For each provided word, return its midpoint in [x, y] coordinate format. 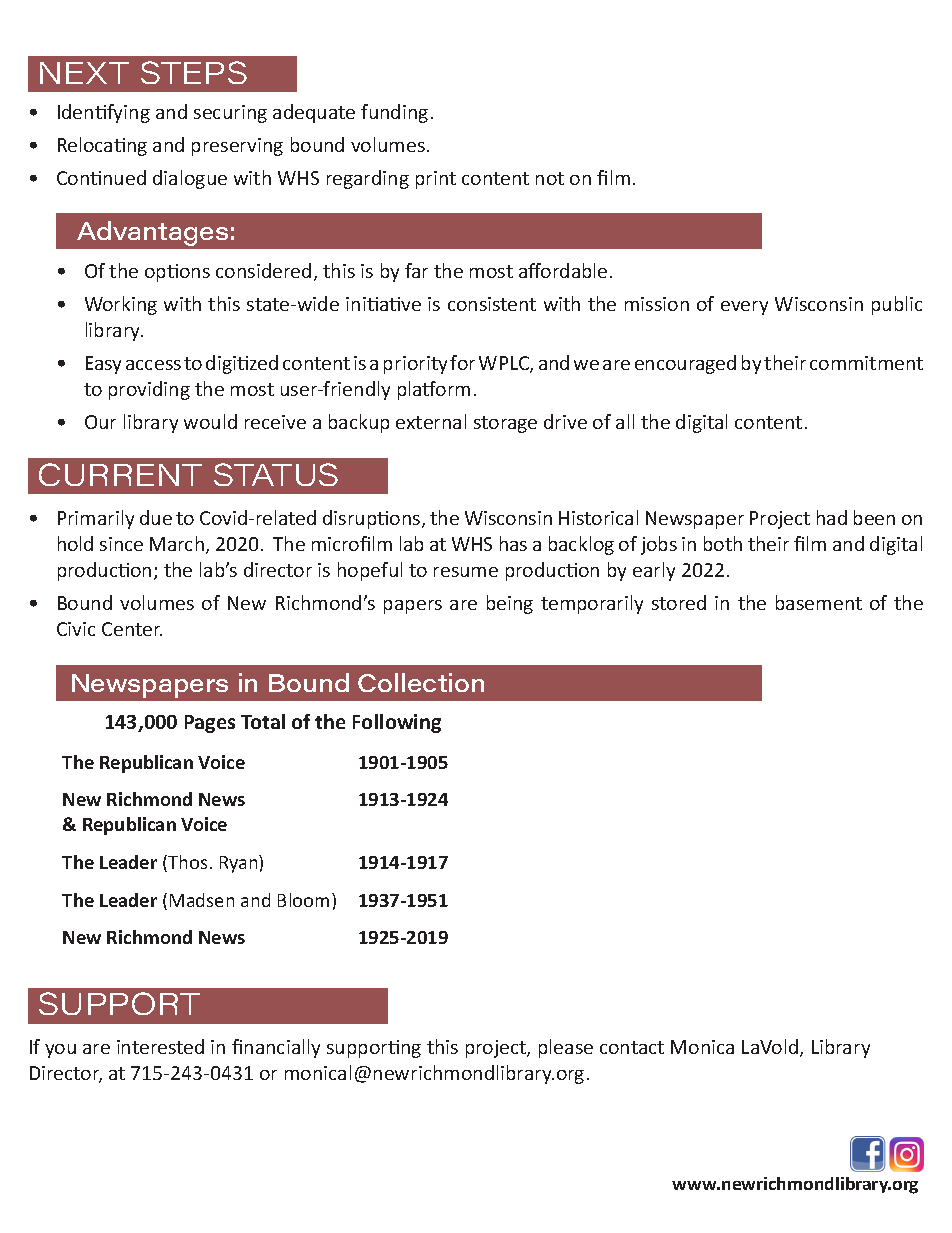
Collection [421, 682]
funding [394, 113]
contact [632, 1047]
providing [149, 390]
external [431, 421]
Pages [210, 724]
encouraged [685, 364]
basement [819, 602]
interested [160, 1046]
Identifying [104, 113]
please [566, 1048]
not [550, 178]
